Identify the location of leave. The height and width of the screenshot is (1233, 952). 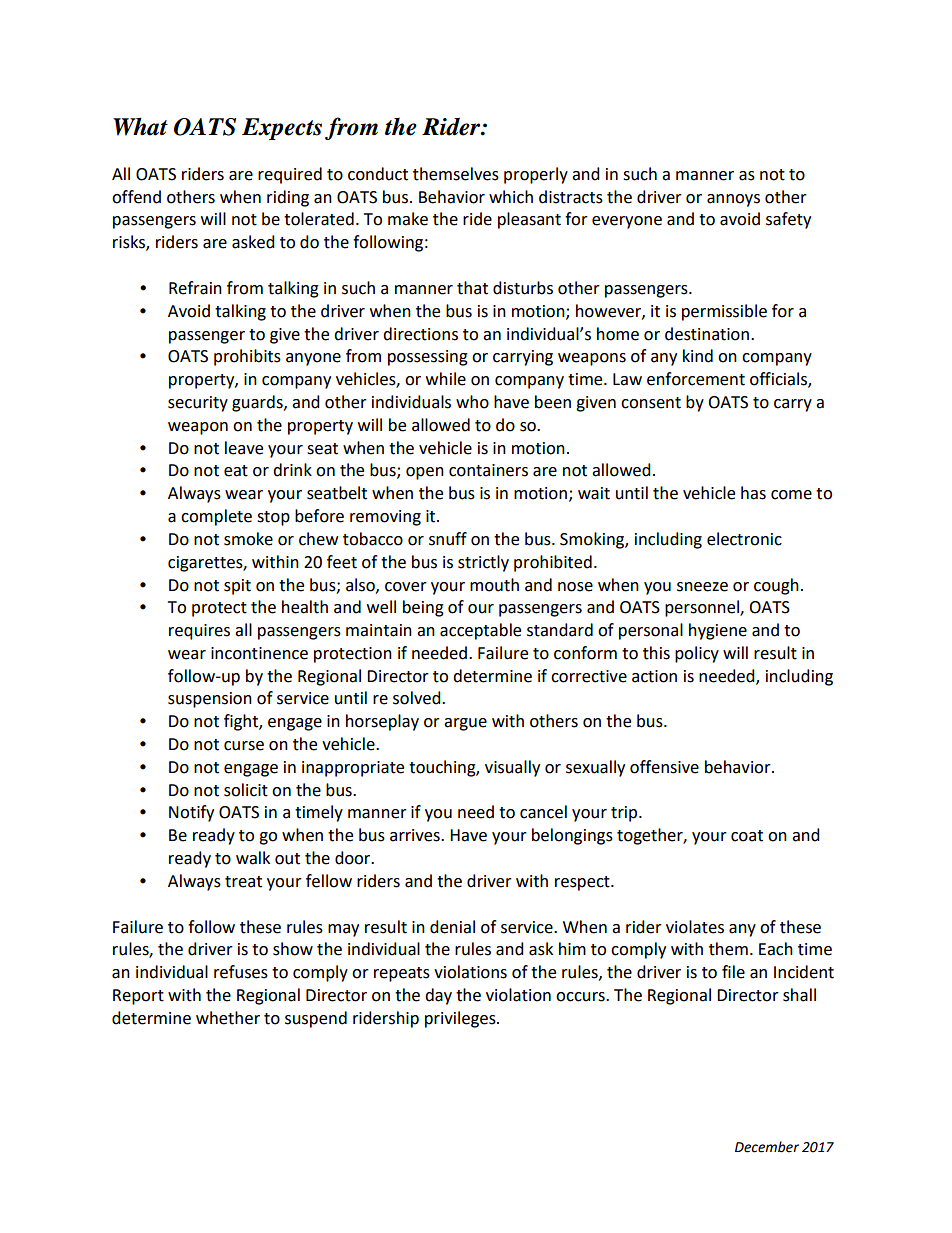
(244, 448).
